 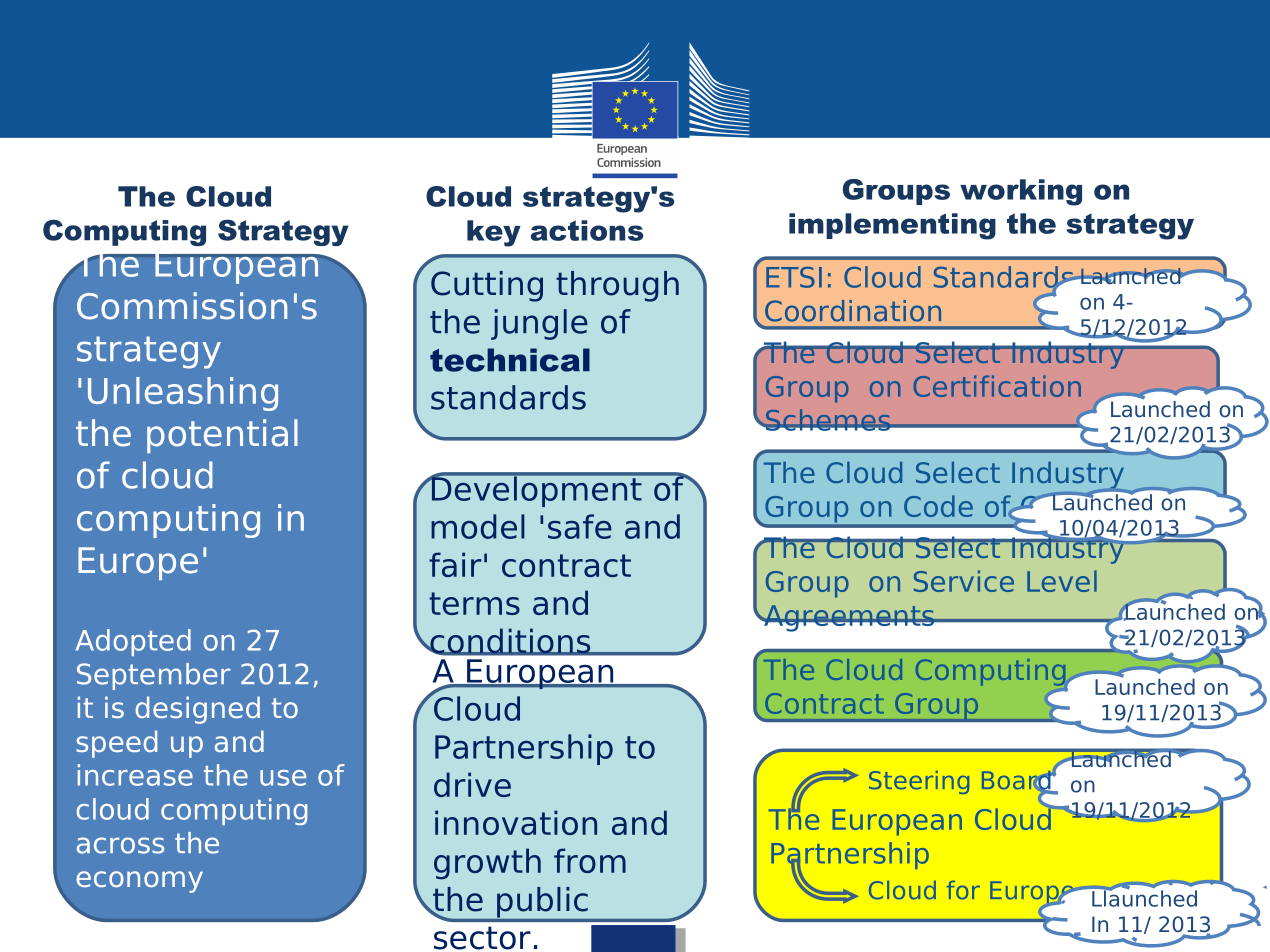 I want to click on key, so click(x=494, y=233).
